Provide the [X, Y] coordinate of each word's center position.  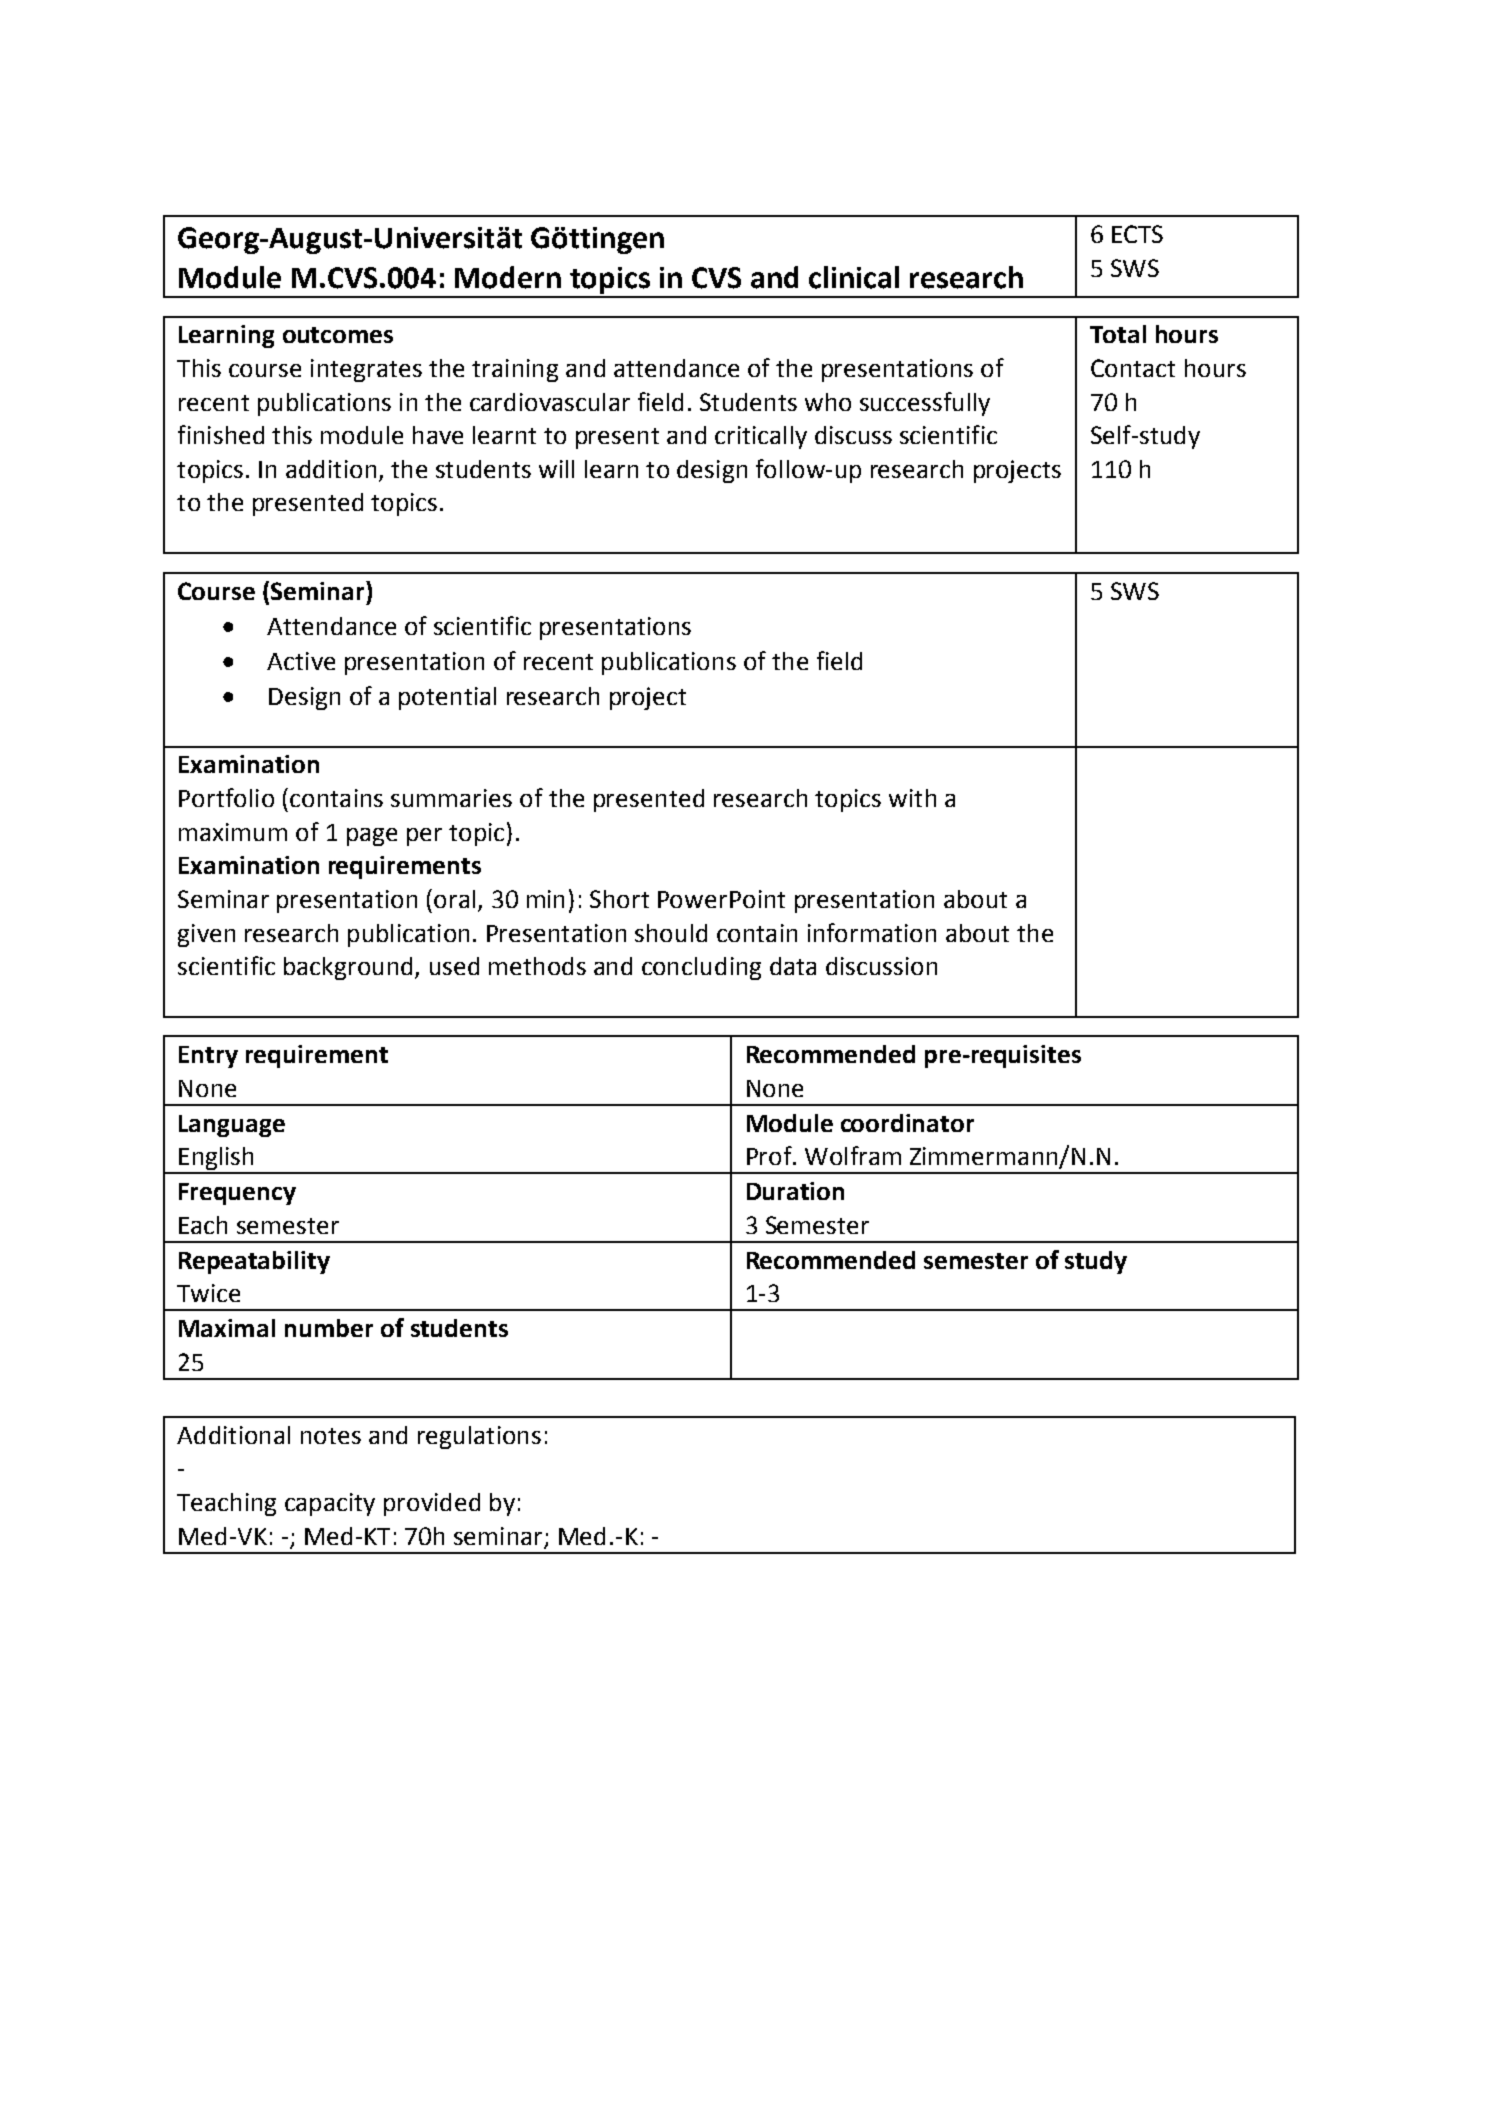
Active [301, 661]
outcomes [338, 335]
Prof [770, 1155]
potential [447, 698]
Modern [508, 277]
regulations [479, 1437]
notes [331, 1436]
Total [1118, 334]
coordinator [907, 1123]
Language [232, 1126]
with [912, 798]
